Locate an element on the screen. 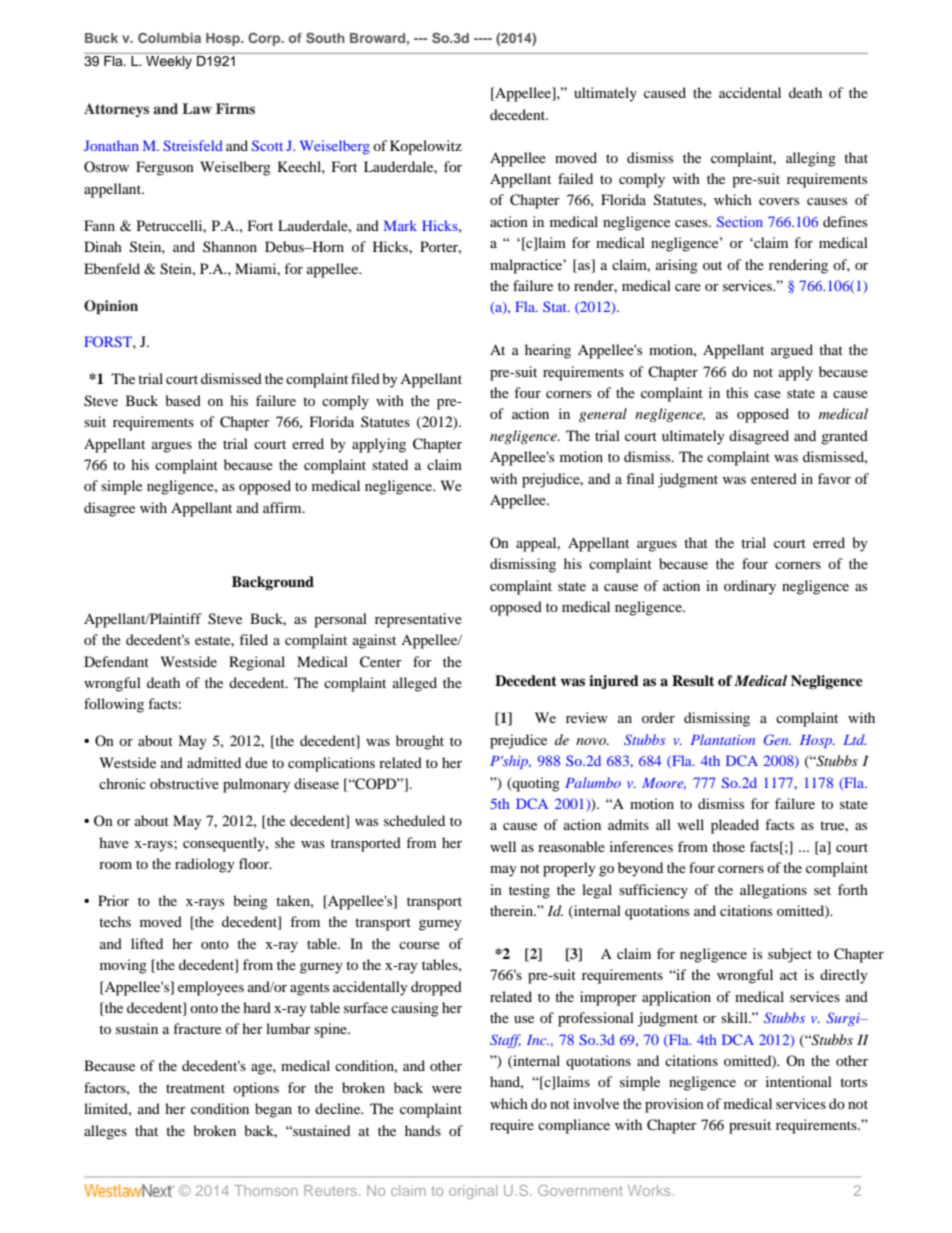  South is located at coordinates (325, 37).
